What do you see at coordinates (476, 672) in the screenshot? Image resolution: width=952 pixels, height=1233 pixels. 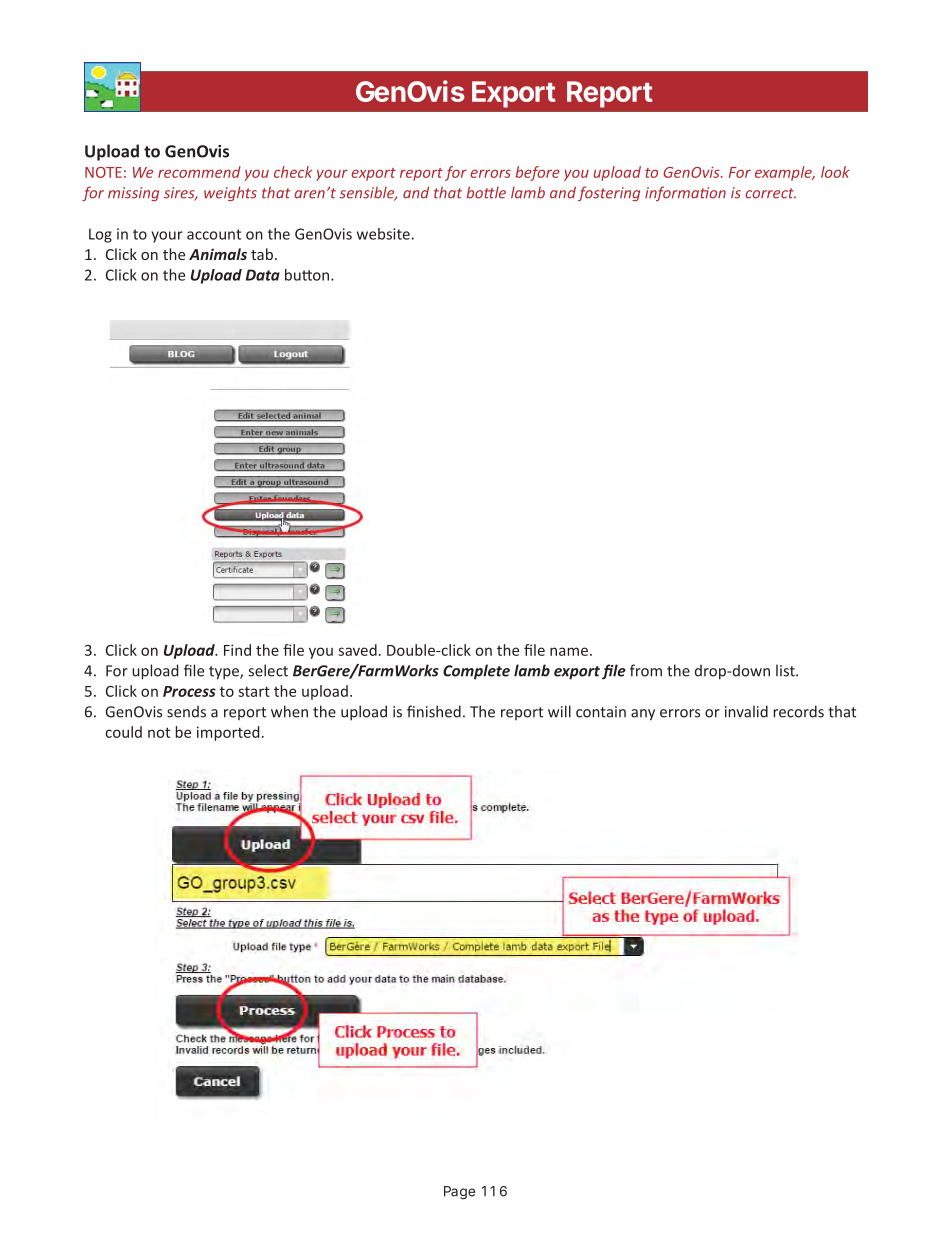 I see `Complete` at bounding box center [476, 672].
